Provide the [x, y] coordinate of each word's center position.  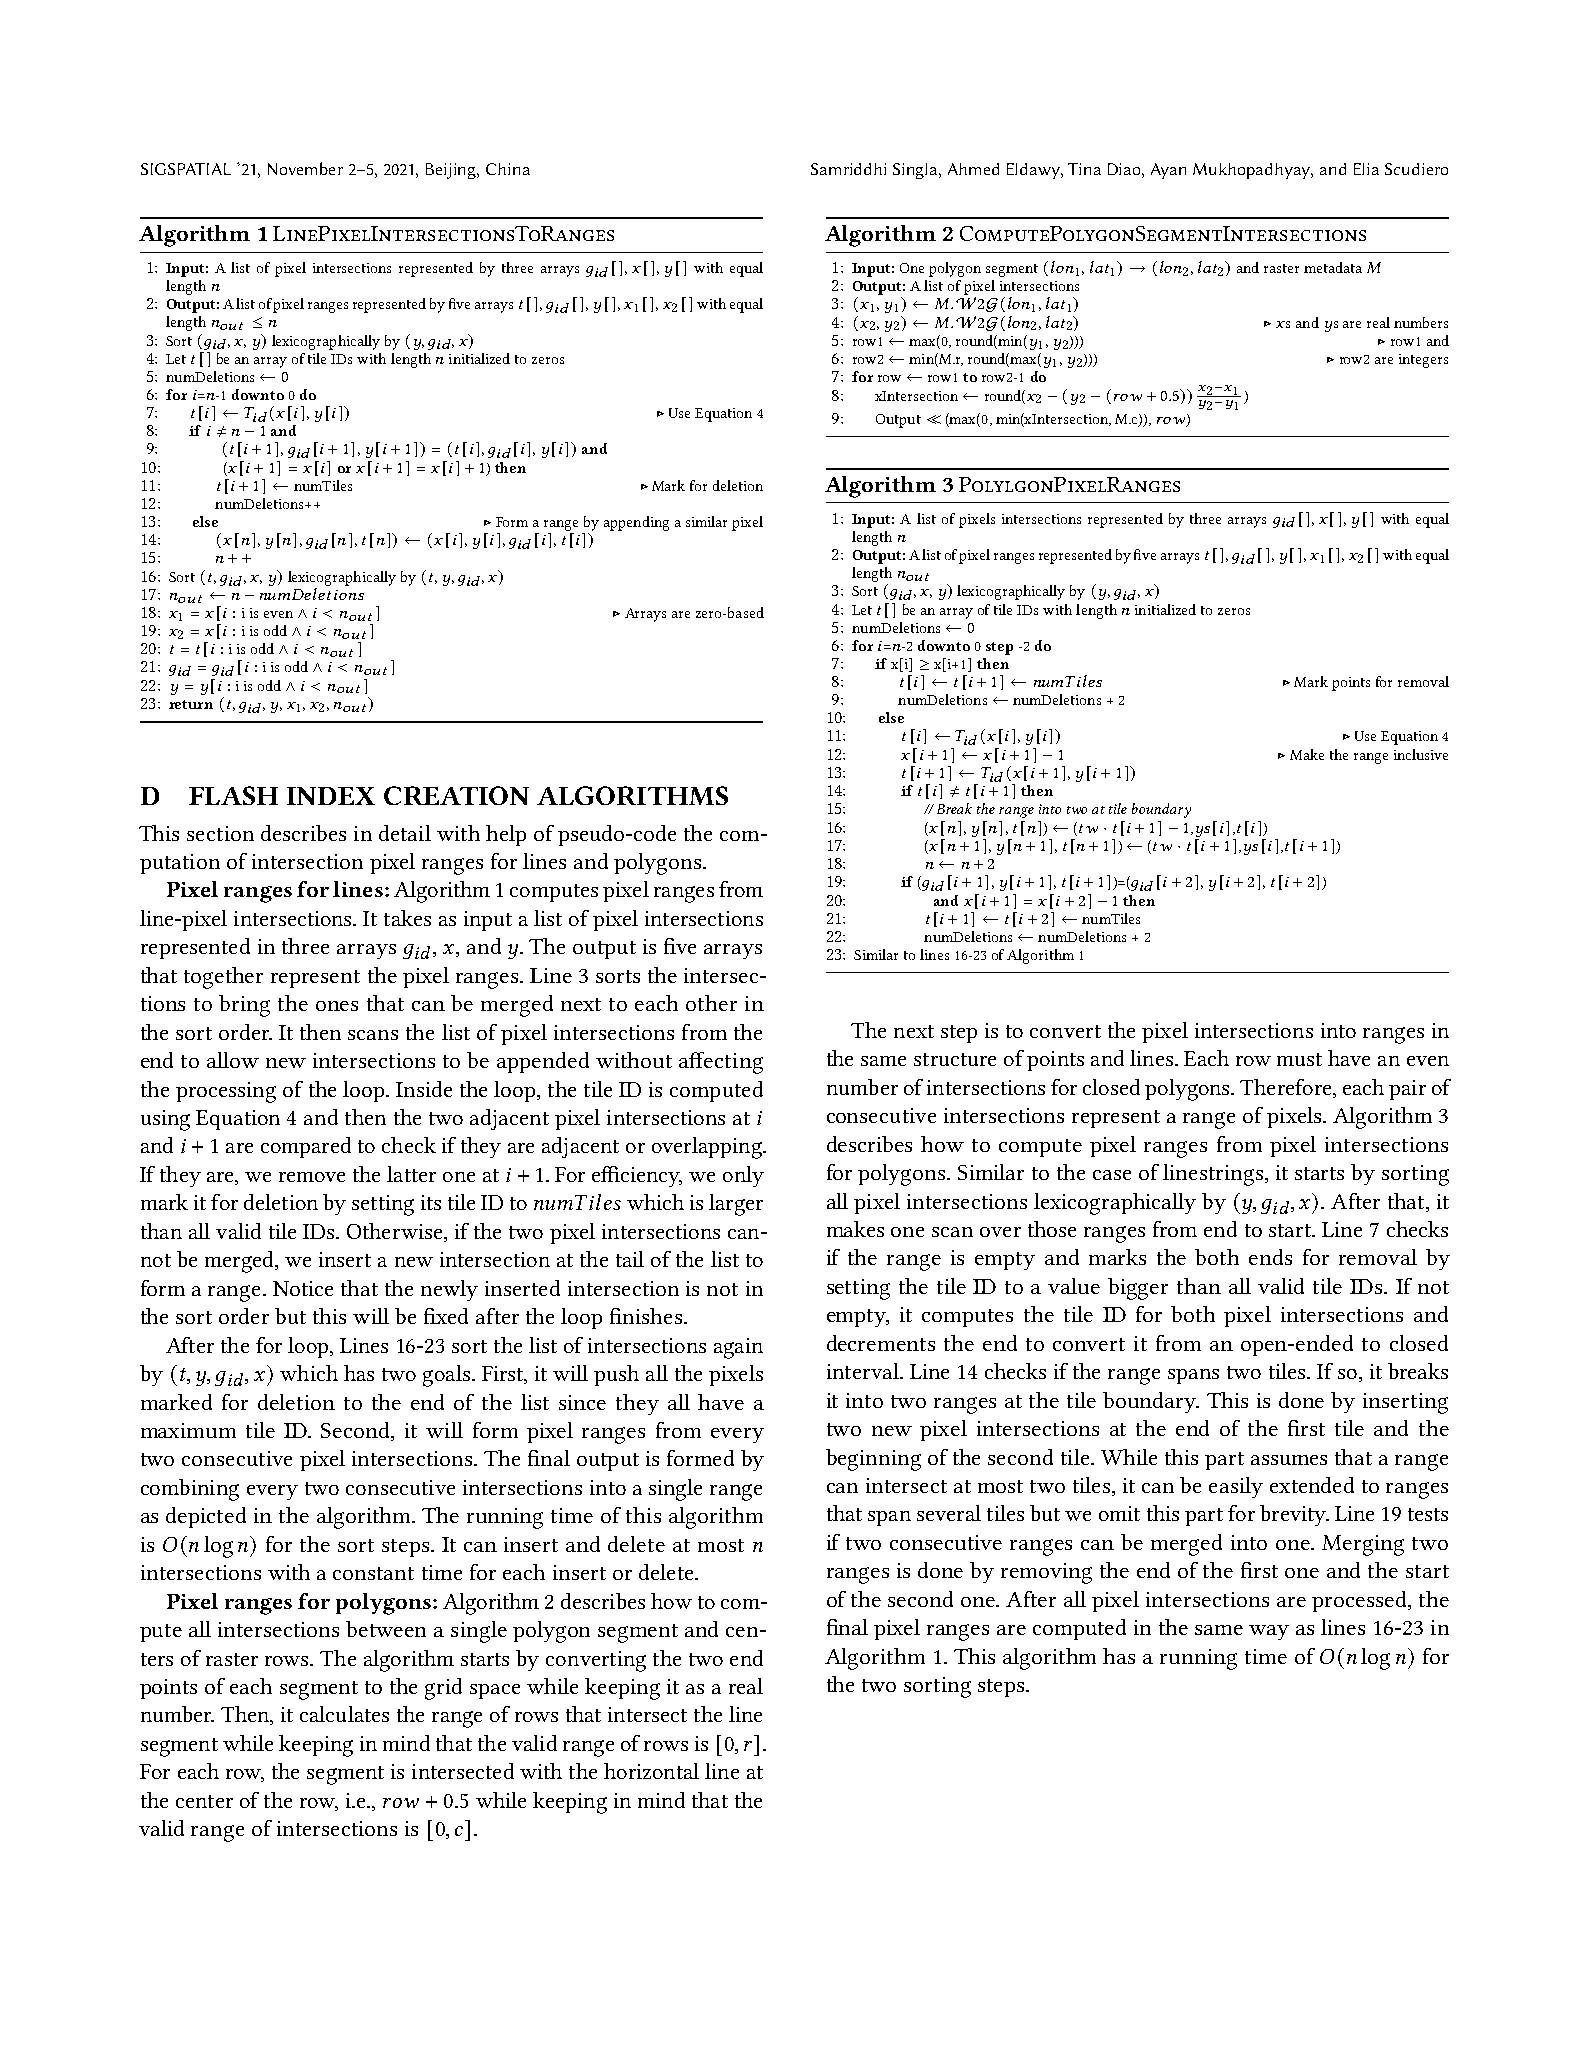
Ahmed [973, 169]
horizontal [651, 1771]
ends [1270, 1257]
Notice [303, 1288]
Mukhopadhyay [1253, 171]
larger [736, 1205]
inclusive [1421, 754]
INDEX [331, 796]
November [305, 168]
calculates [344, 1714]
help [506, 835]
